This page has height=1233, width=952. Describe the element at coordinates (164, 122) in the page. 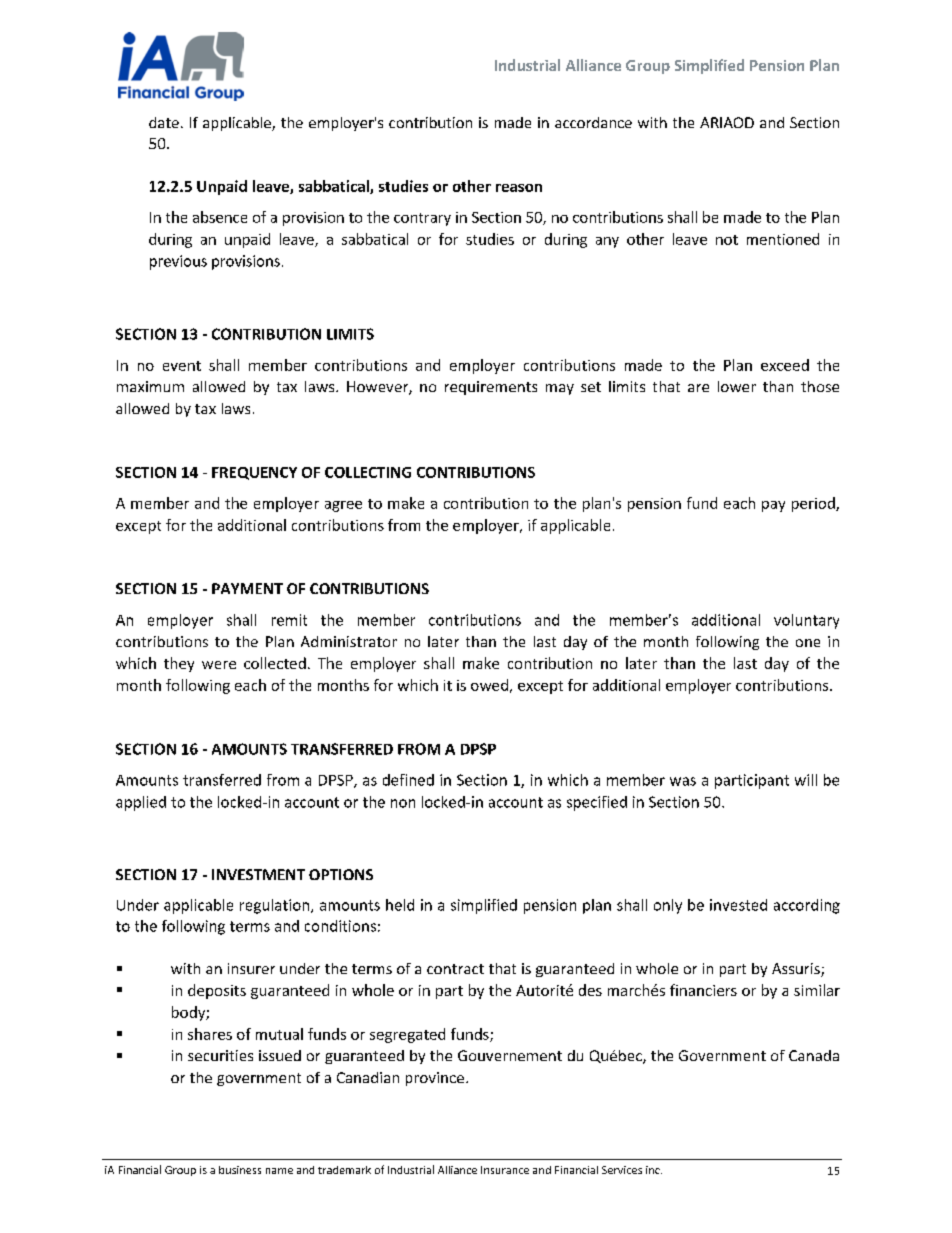

I see `date` at that location.
